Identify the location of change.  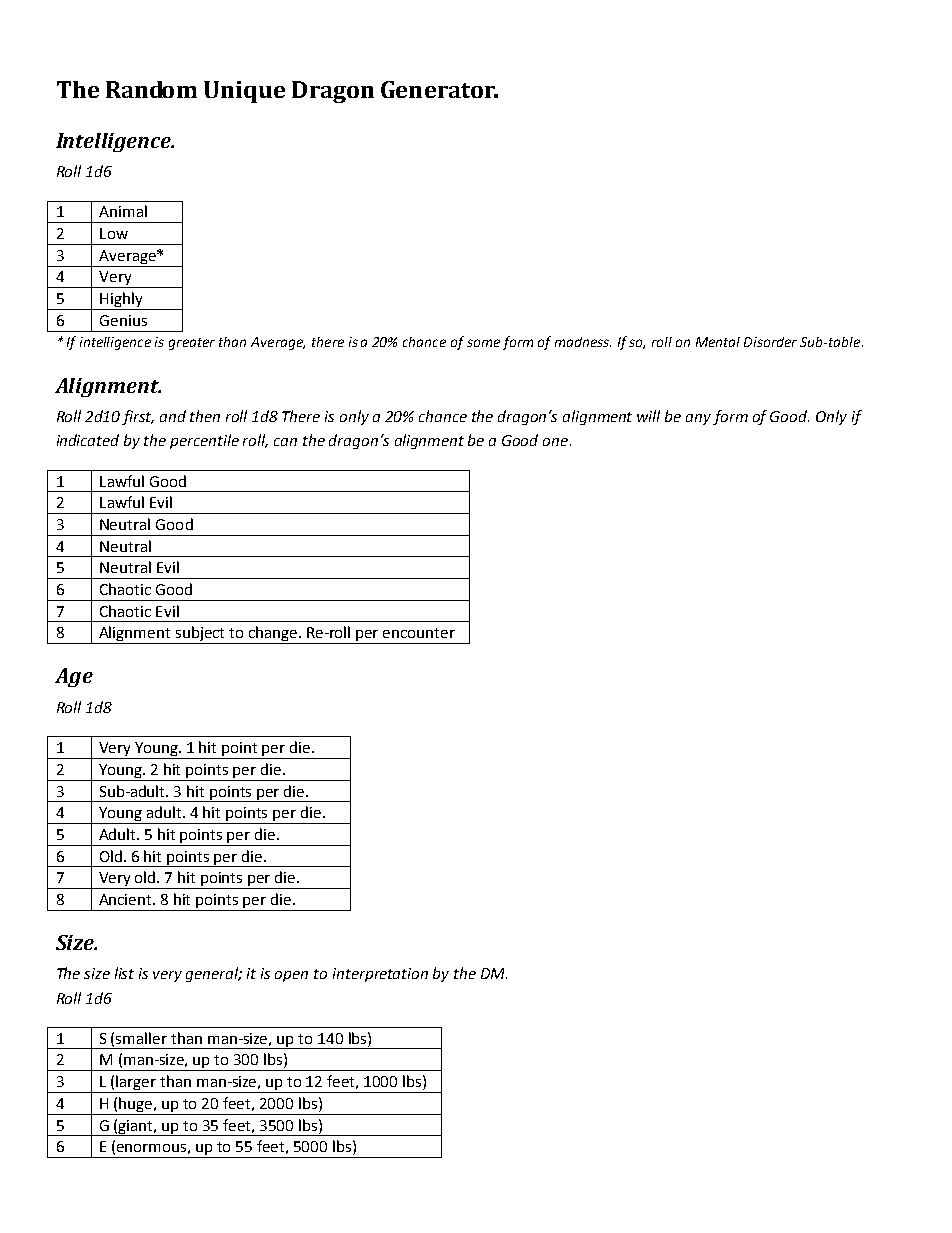
(272, 635).
